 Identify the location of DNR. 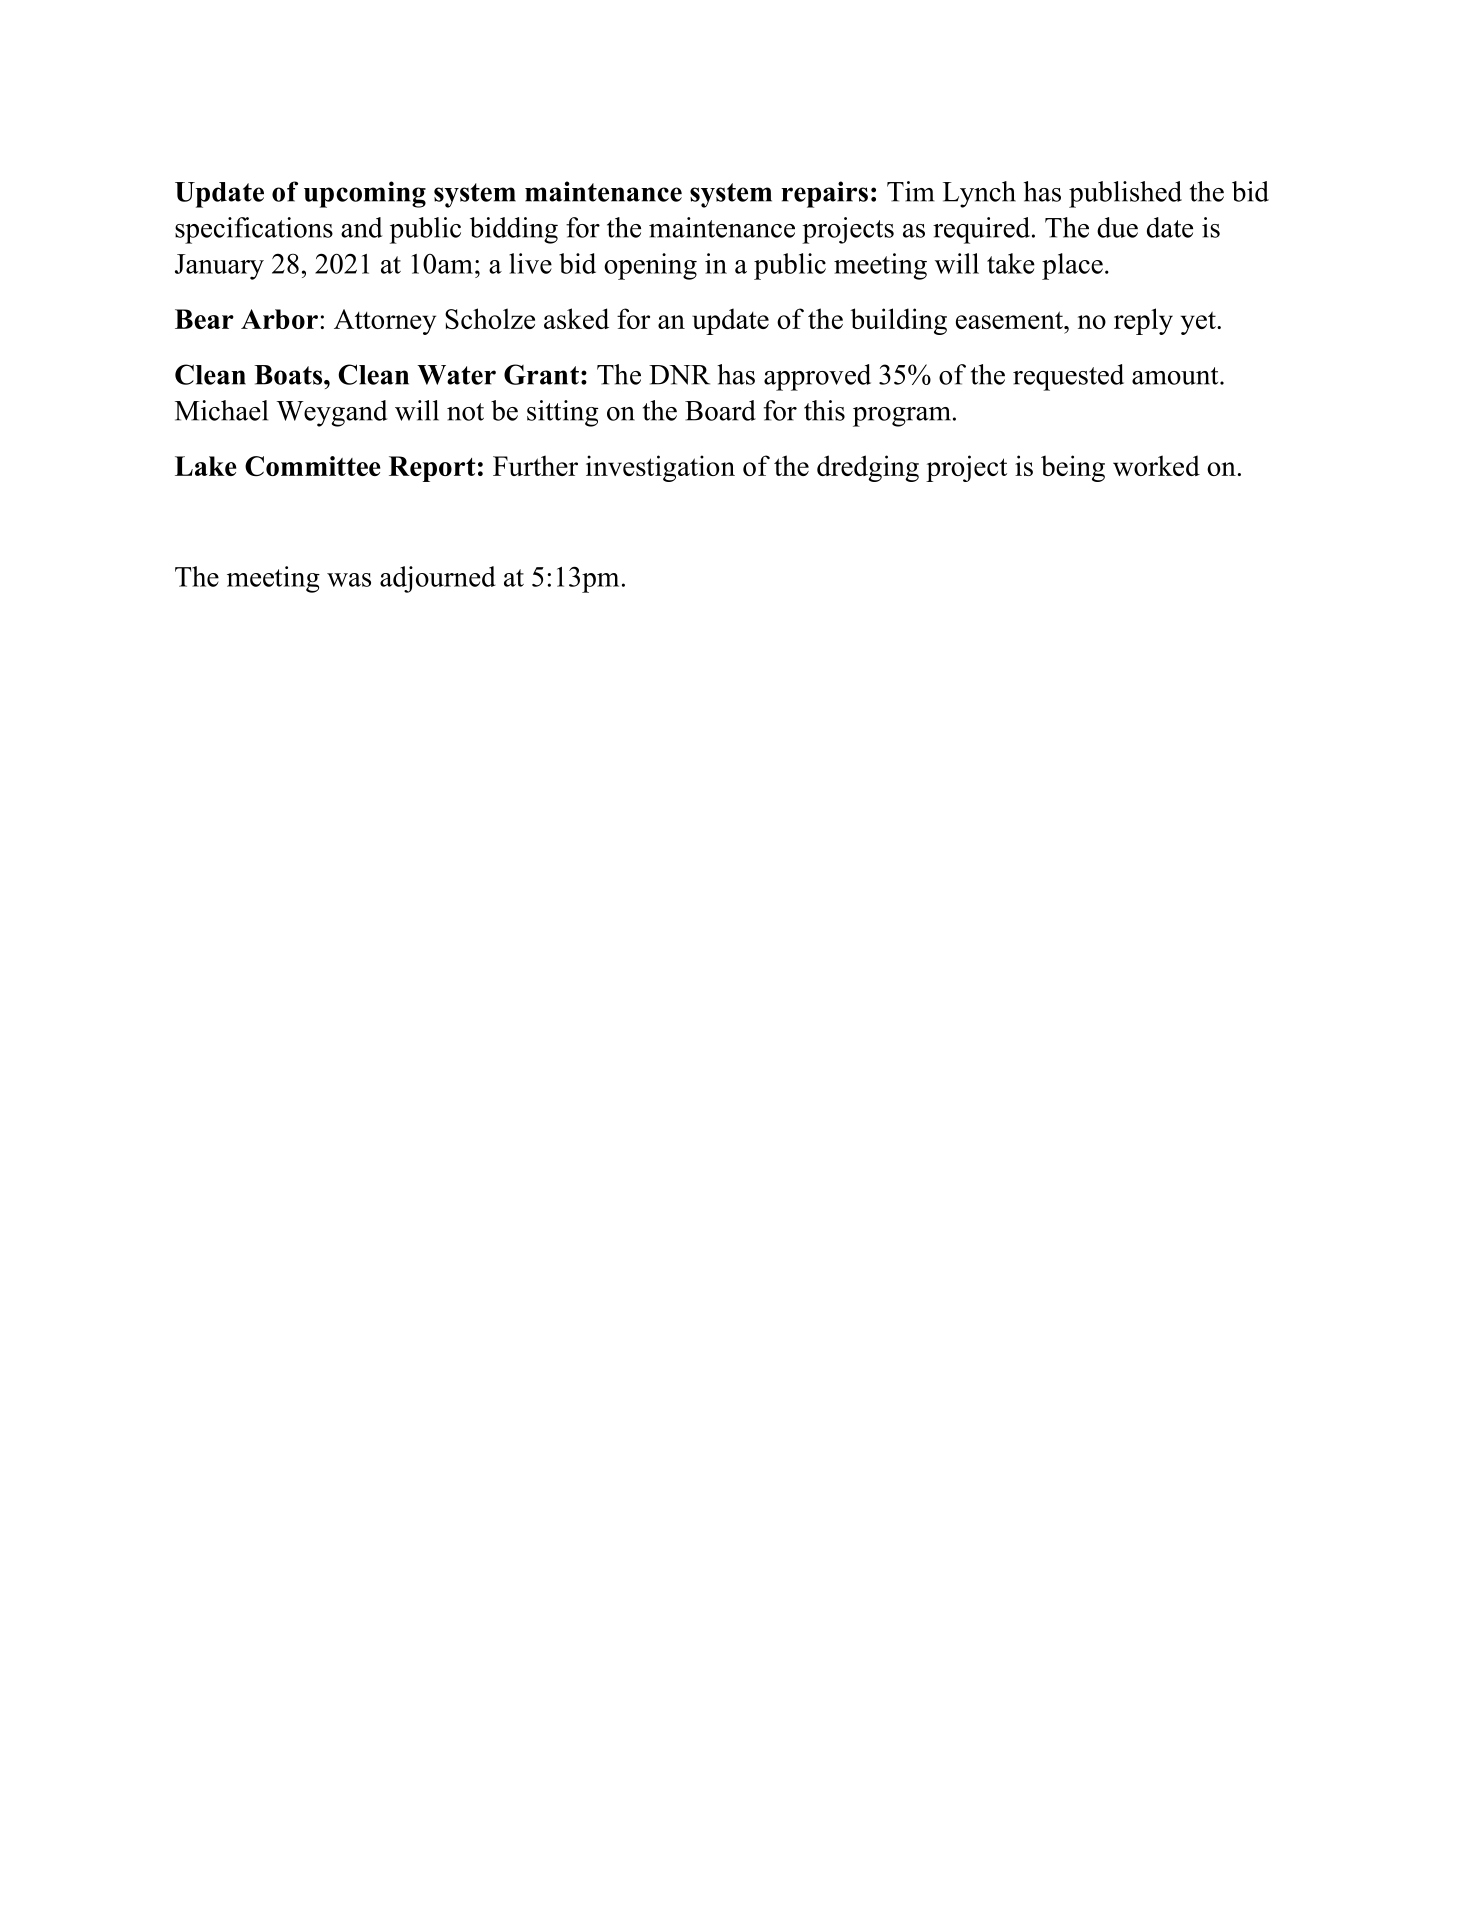
(679, 375).
